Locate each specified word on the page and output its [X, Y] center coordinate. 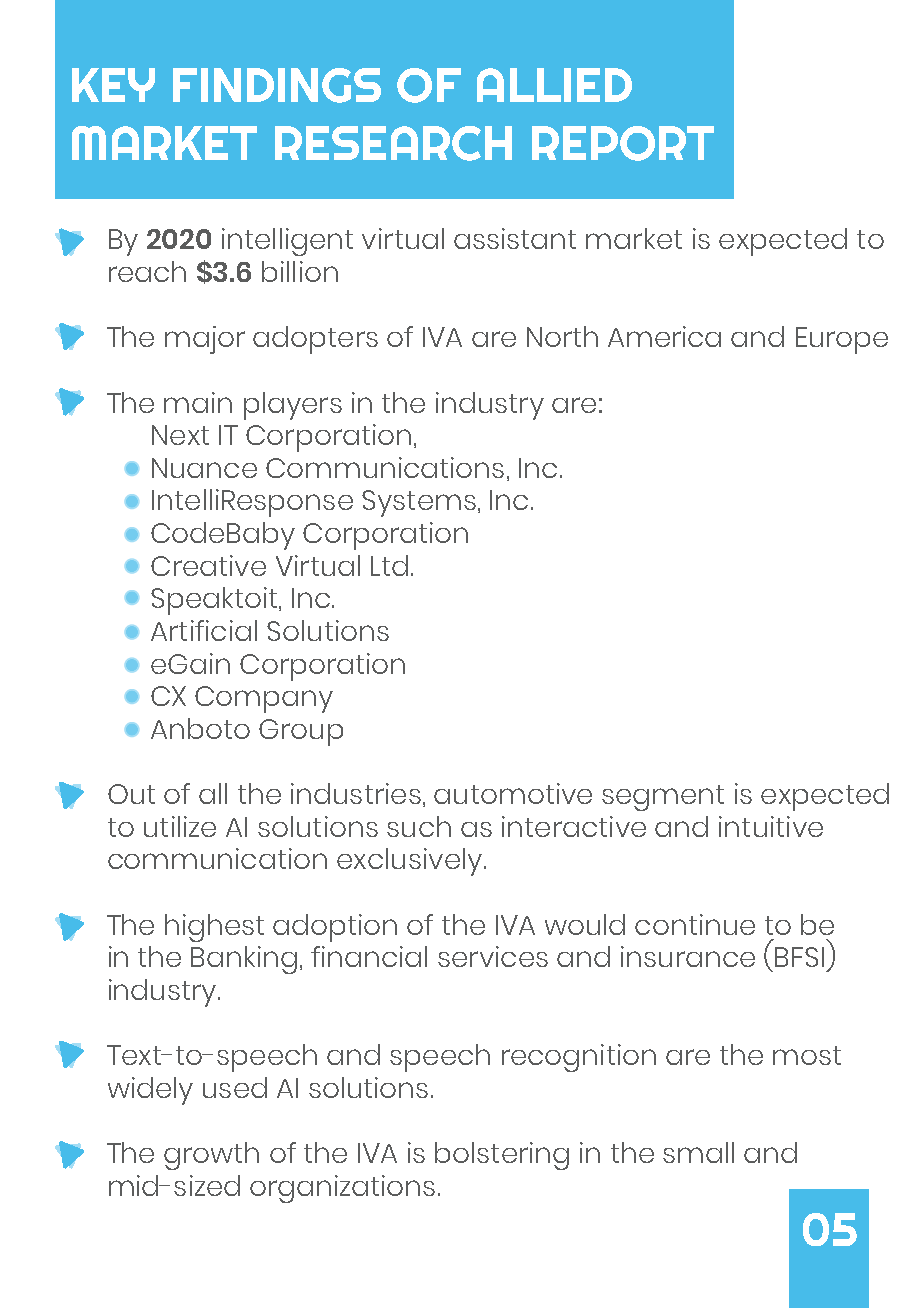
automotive [513, 793]
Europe [842, 340]
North [562, 336]
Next [180, 435]
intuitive [771, 826]
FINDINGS [277, 85]
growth [211, 1156]
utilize [180, 826]
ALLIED [554, 85]
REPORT [623, 143]
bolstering [502, 1156]
